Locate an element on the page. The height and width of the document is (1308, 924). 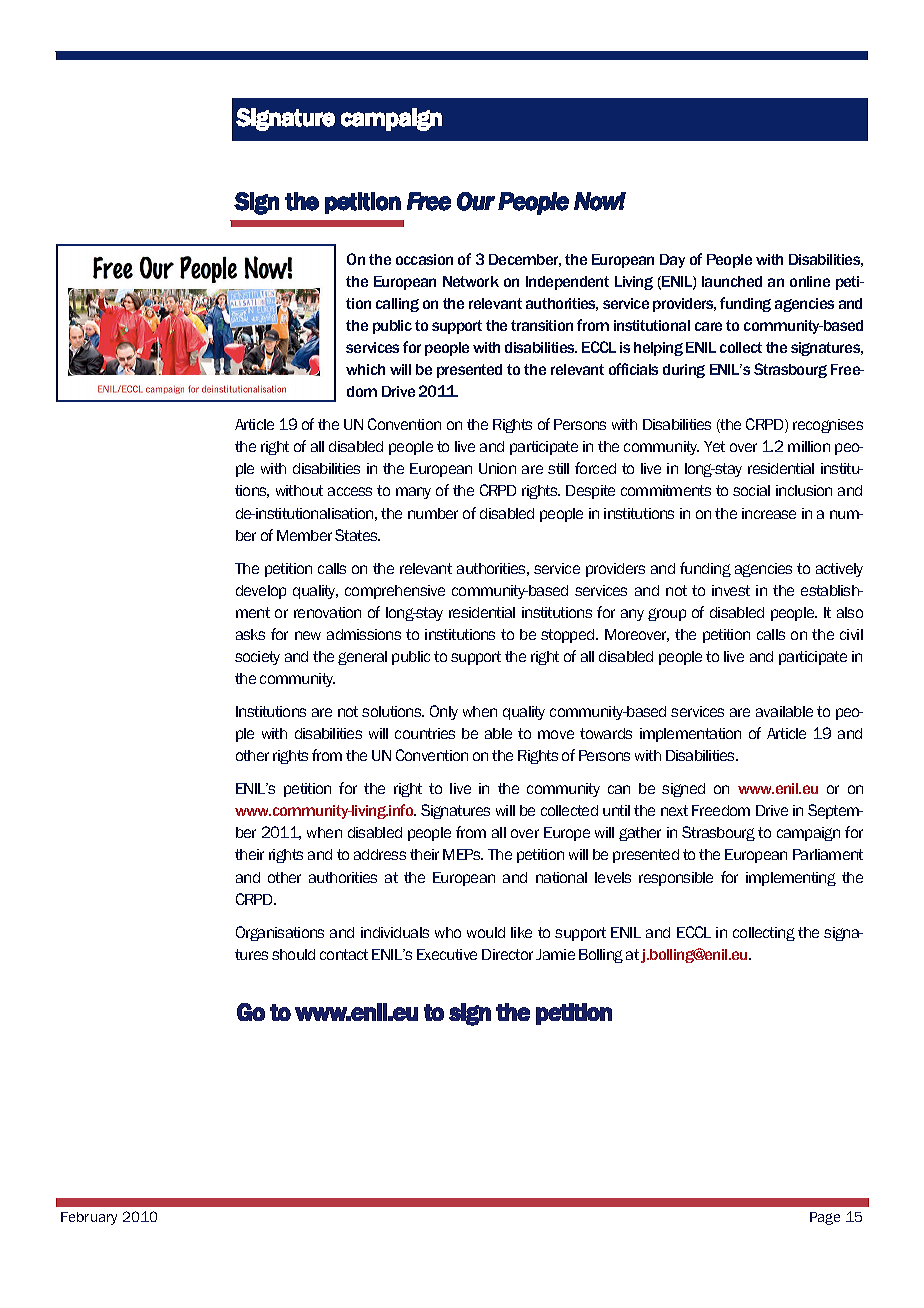
next is located at coordinates (674, 810).
